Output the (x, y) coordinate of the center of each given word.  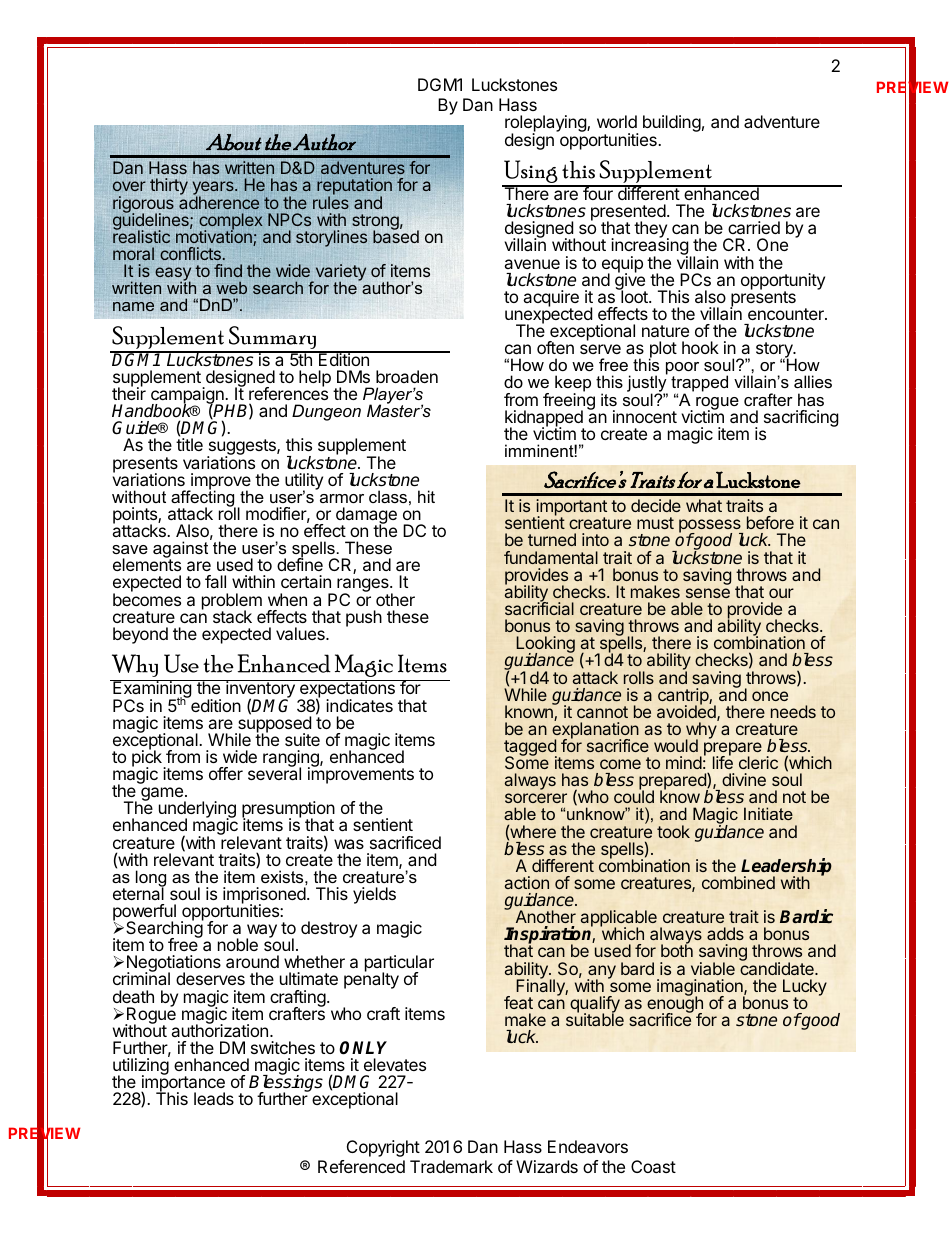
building (672, 123)
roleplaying (546, 125)
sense (708, 593)
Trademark (451, 1166)
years (214, 189)
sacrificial (539, 607)
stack (232, 616)
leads (214, 1098)
